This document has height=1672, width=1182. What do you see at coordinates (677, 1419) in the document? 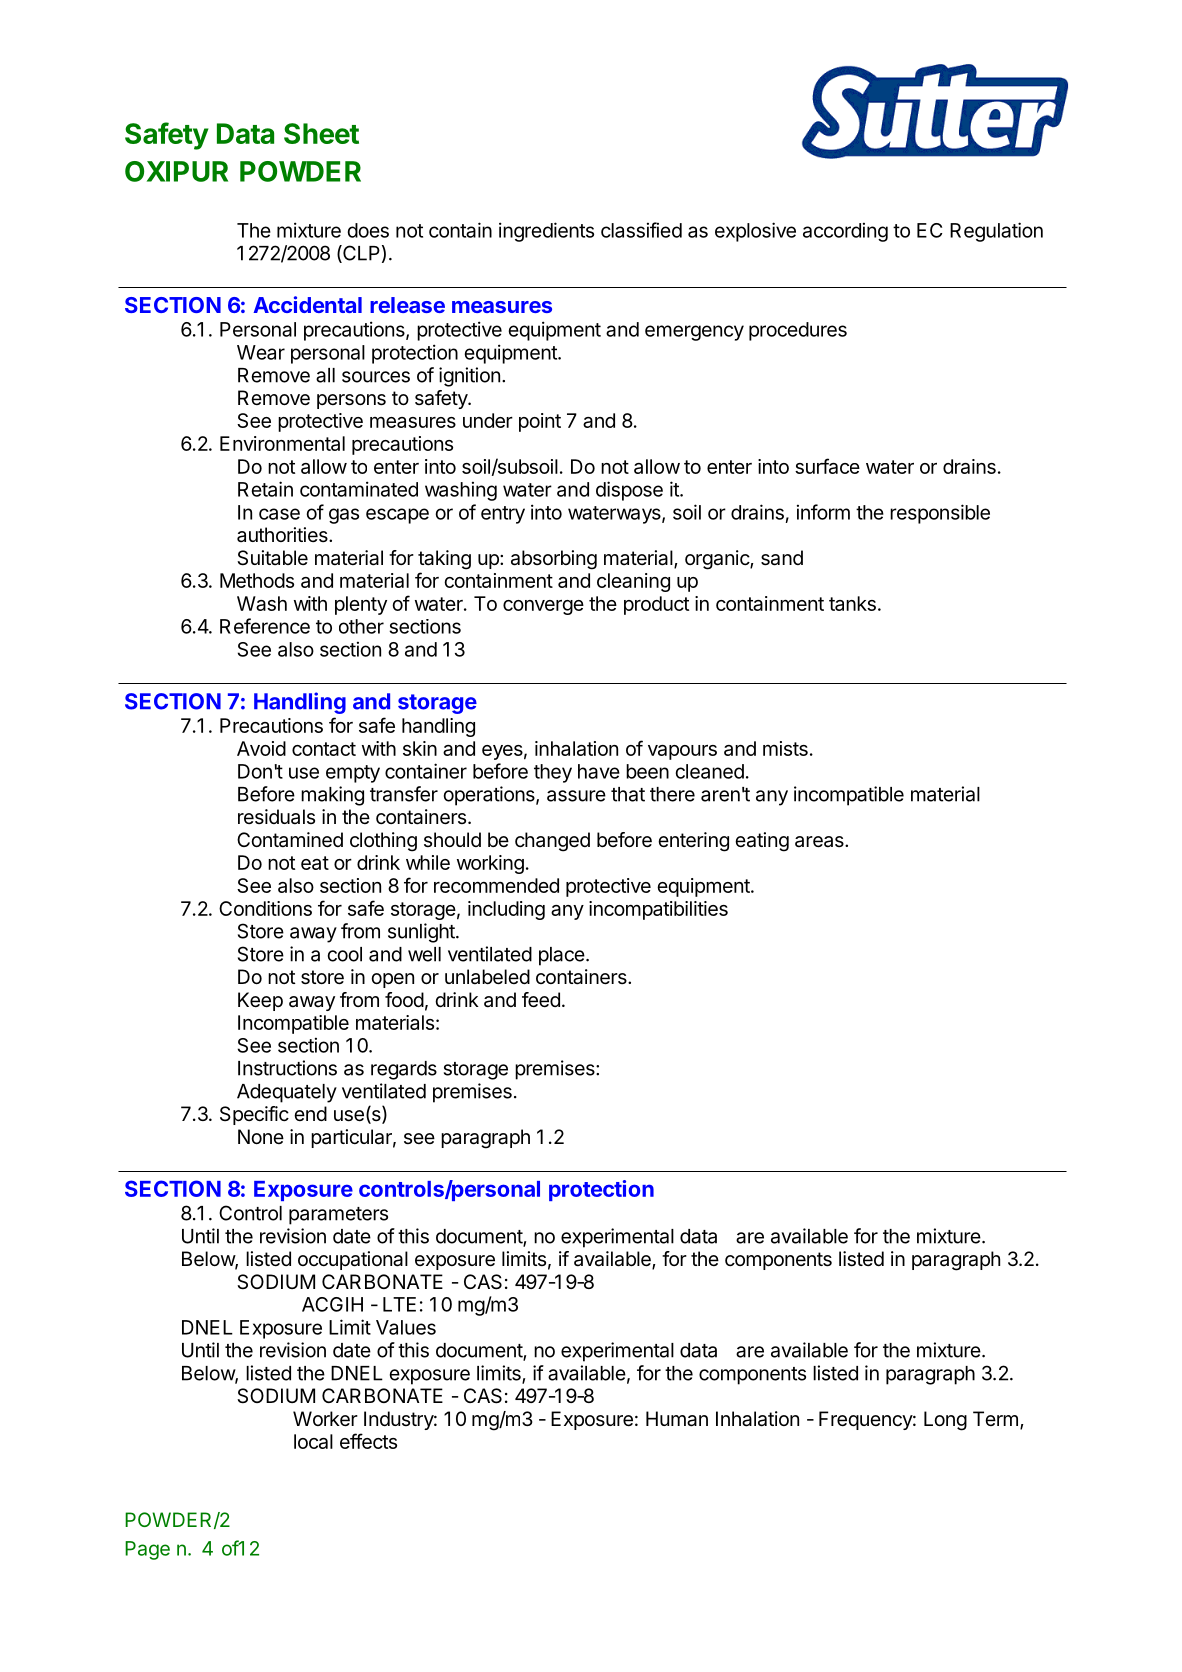
I see `Human` at bounding box center [677, 1419].
